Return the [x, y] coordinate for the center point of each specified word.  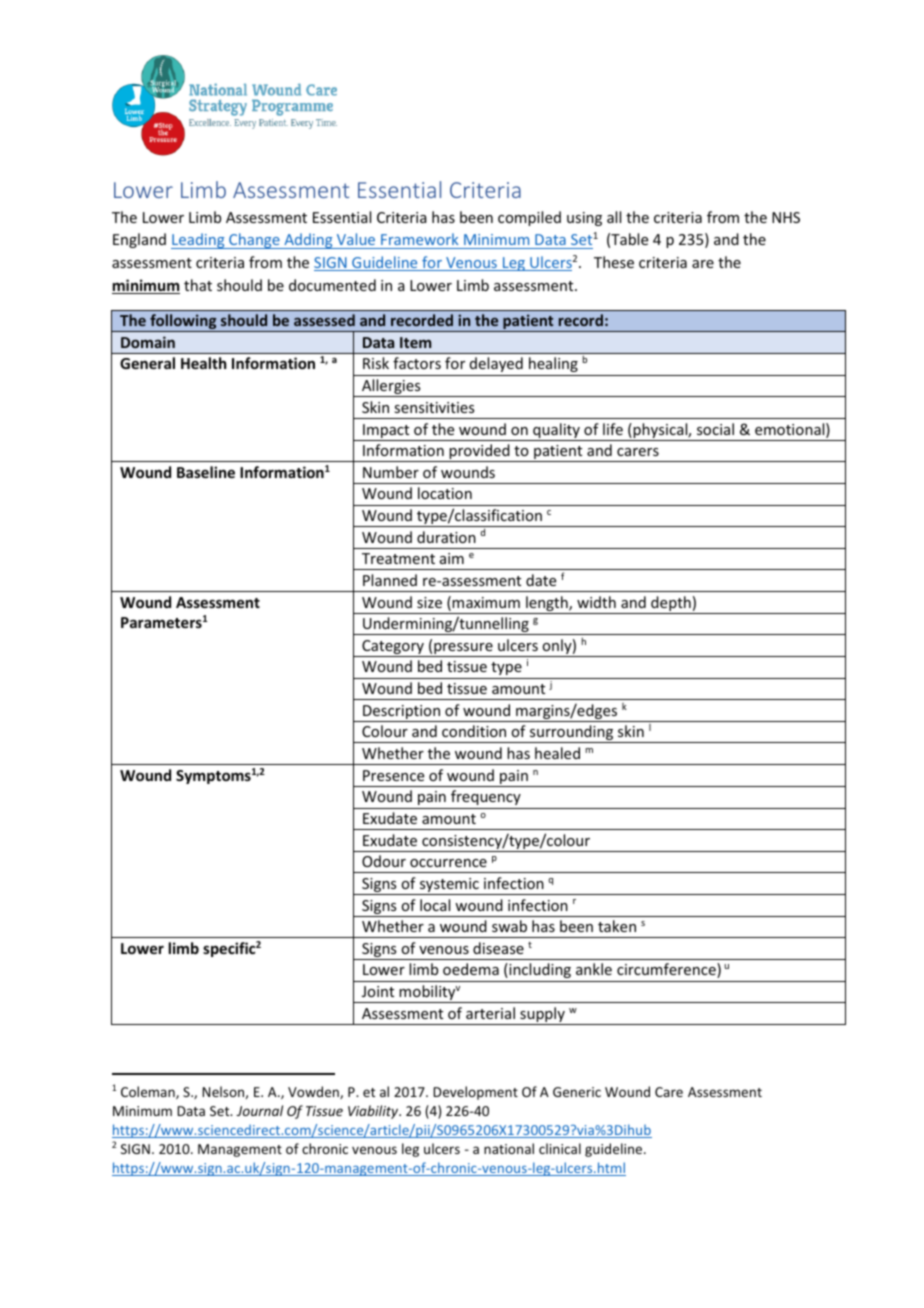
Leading [199, 241]
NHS [786, 217]
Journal [259, 1110]
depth [671, 605]
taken [617, 926]
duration [446, 537]
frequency [486, 797]
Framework [420, 241]
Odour [384, 861]
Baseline [206, 472]
